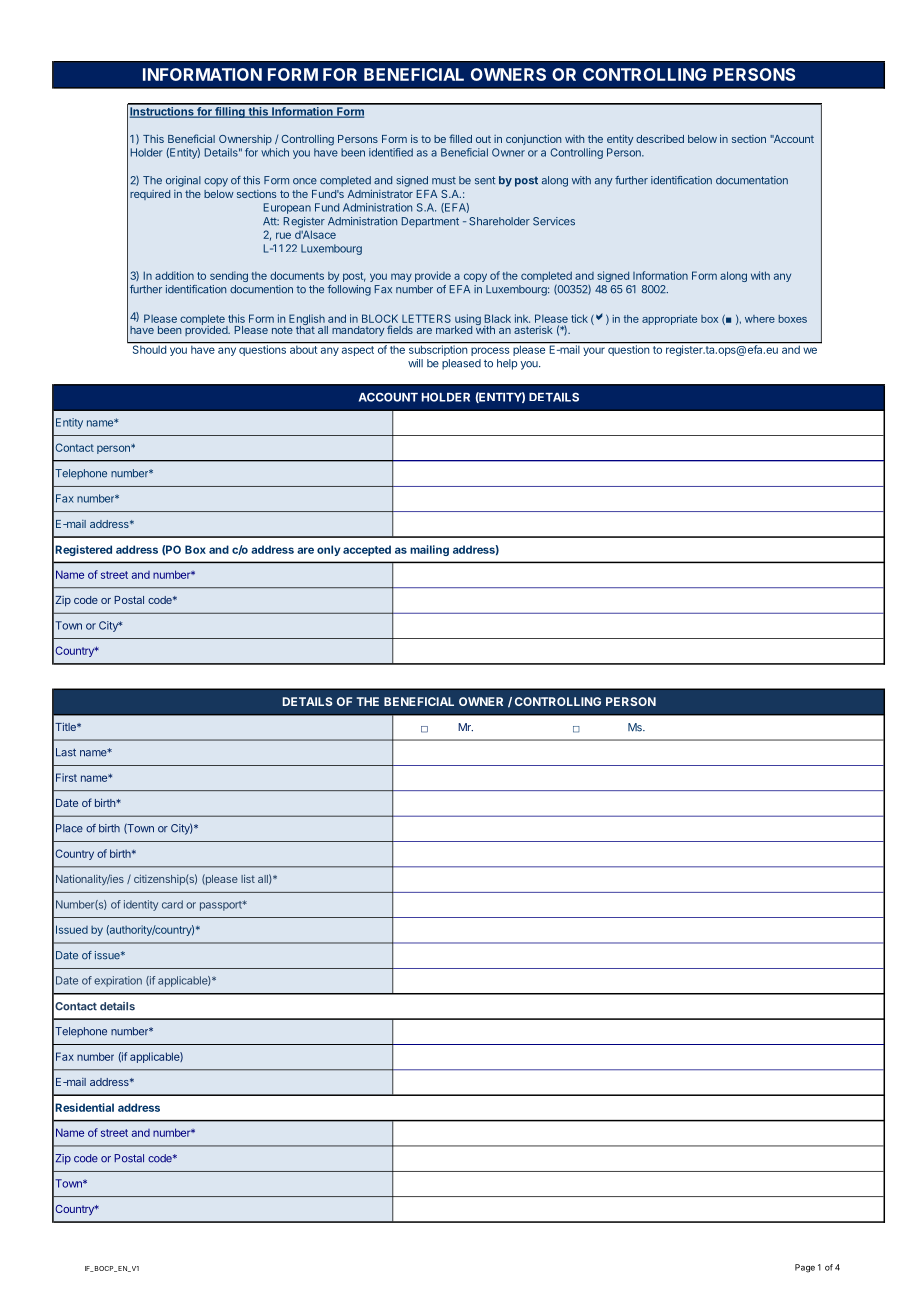 Image resolution: width=924 pixels, height=1309 pixels. What do you see at coordinates (118, 981) in the image?
I see `expiration` at bounding box center [118, 981].
